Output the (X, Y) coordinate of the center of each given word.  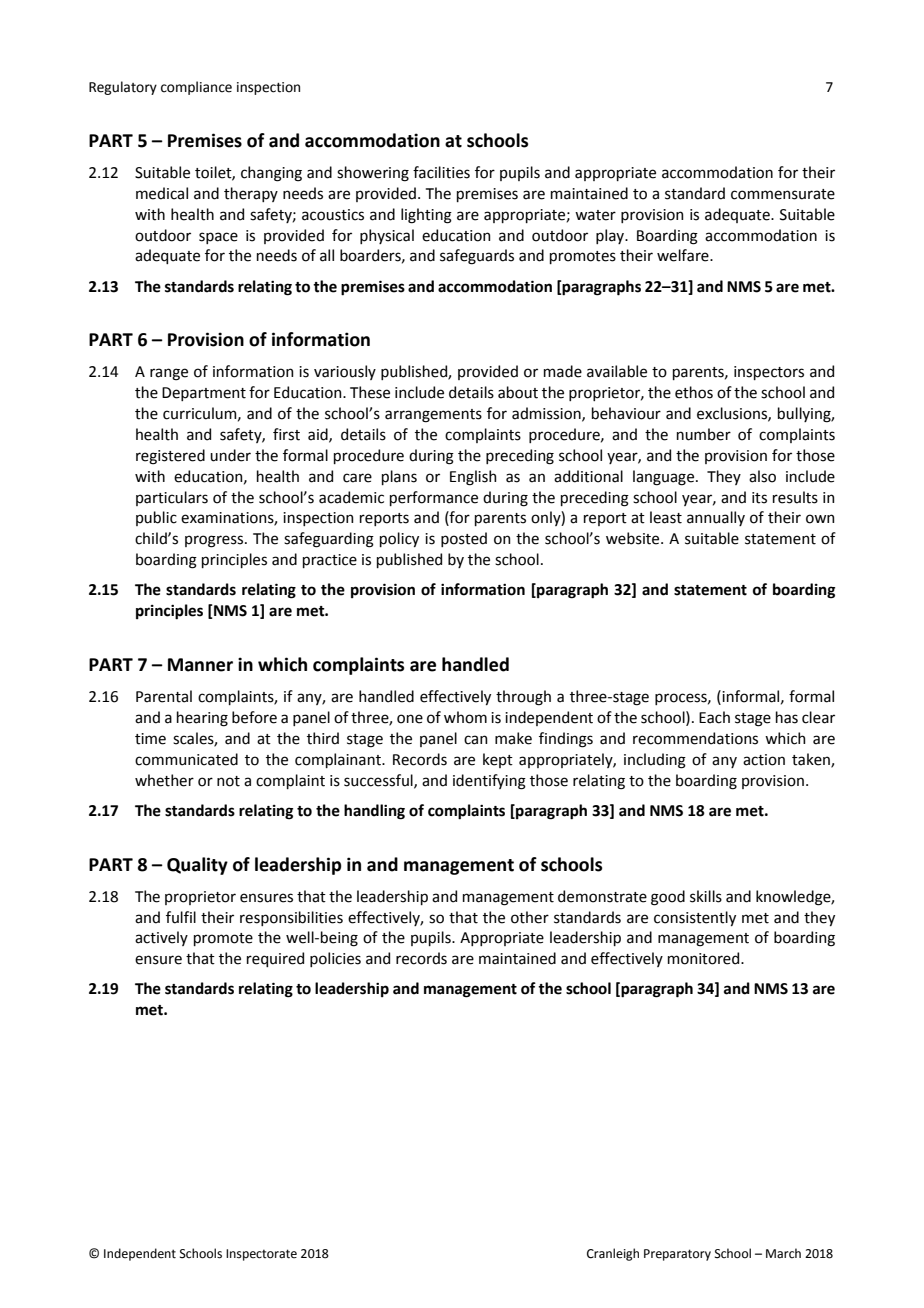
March (783, 1253)
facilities (441, 172)
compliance (196, 88)
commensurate (783, 194)
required (275, 959)
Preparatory (677, 1255)
